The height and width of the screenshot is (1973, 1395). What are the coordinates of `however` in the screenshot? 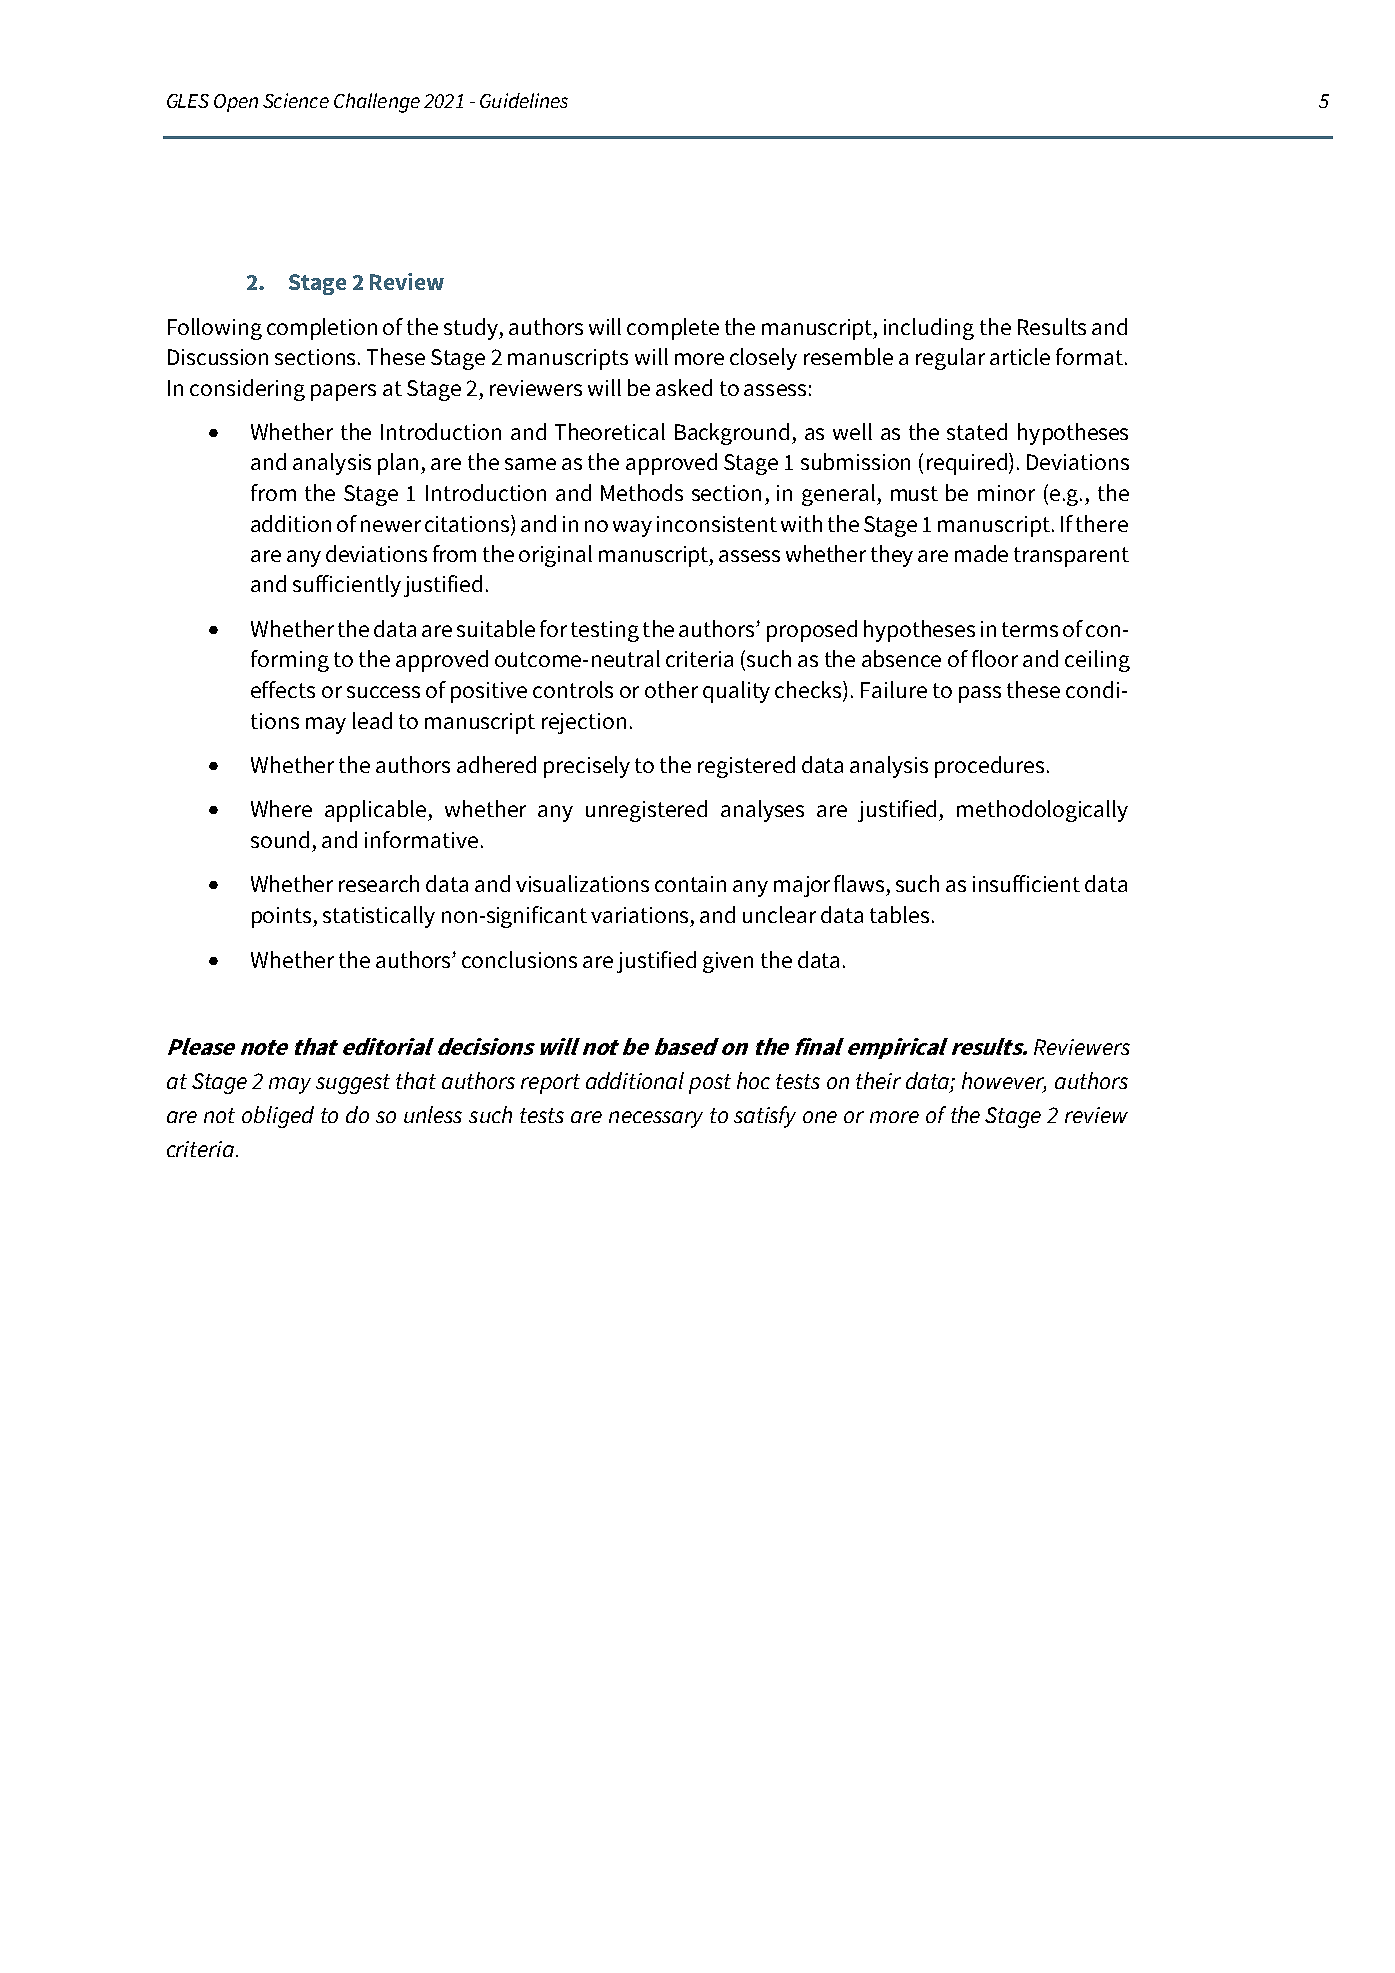 It's located at (1004, 1082).
